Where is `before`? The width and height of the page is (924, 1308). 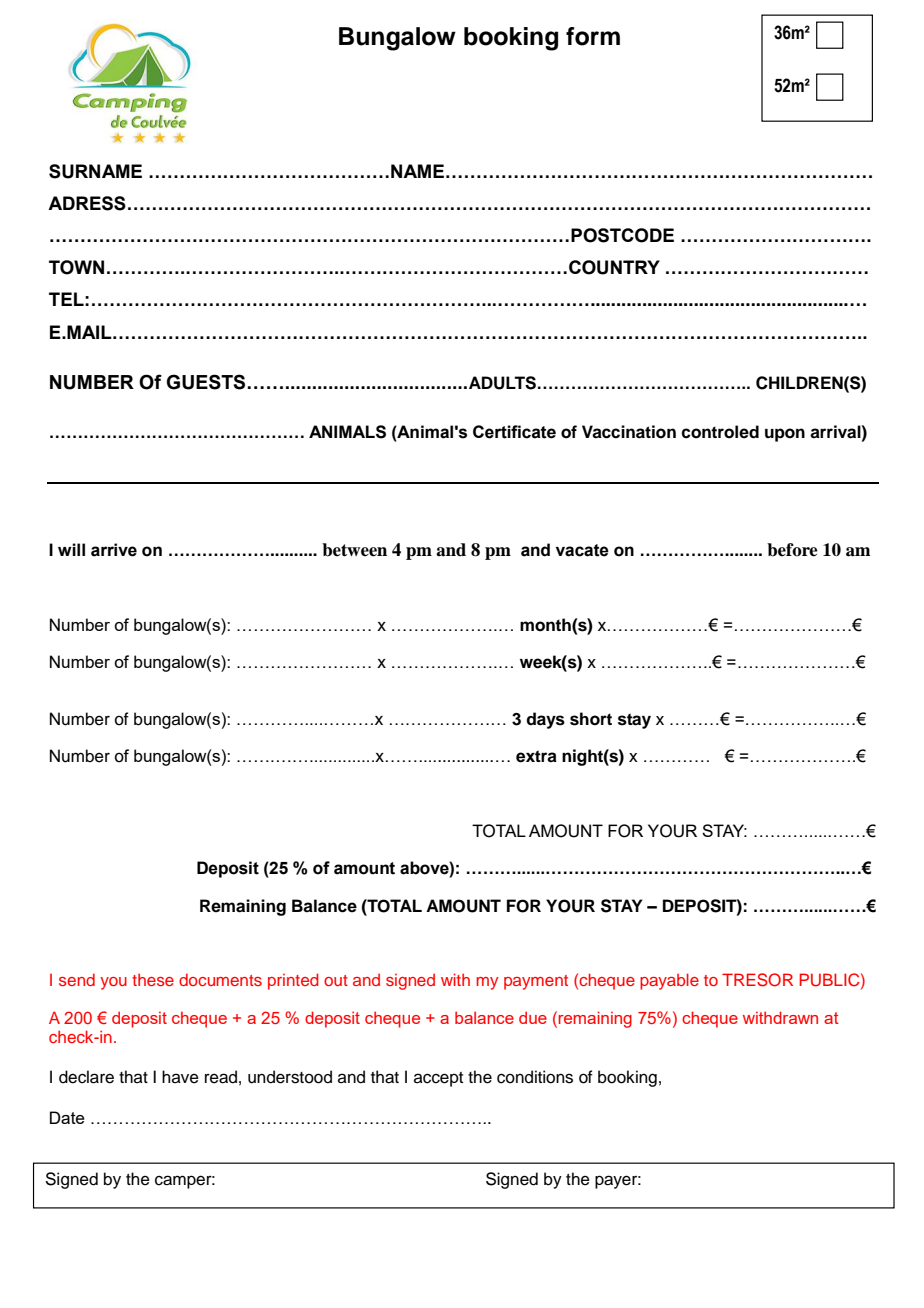 before is located at coordinates (792, 550).
